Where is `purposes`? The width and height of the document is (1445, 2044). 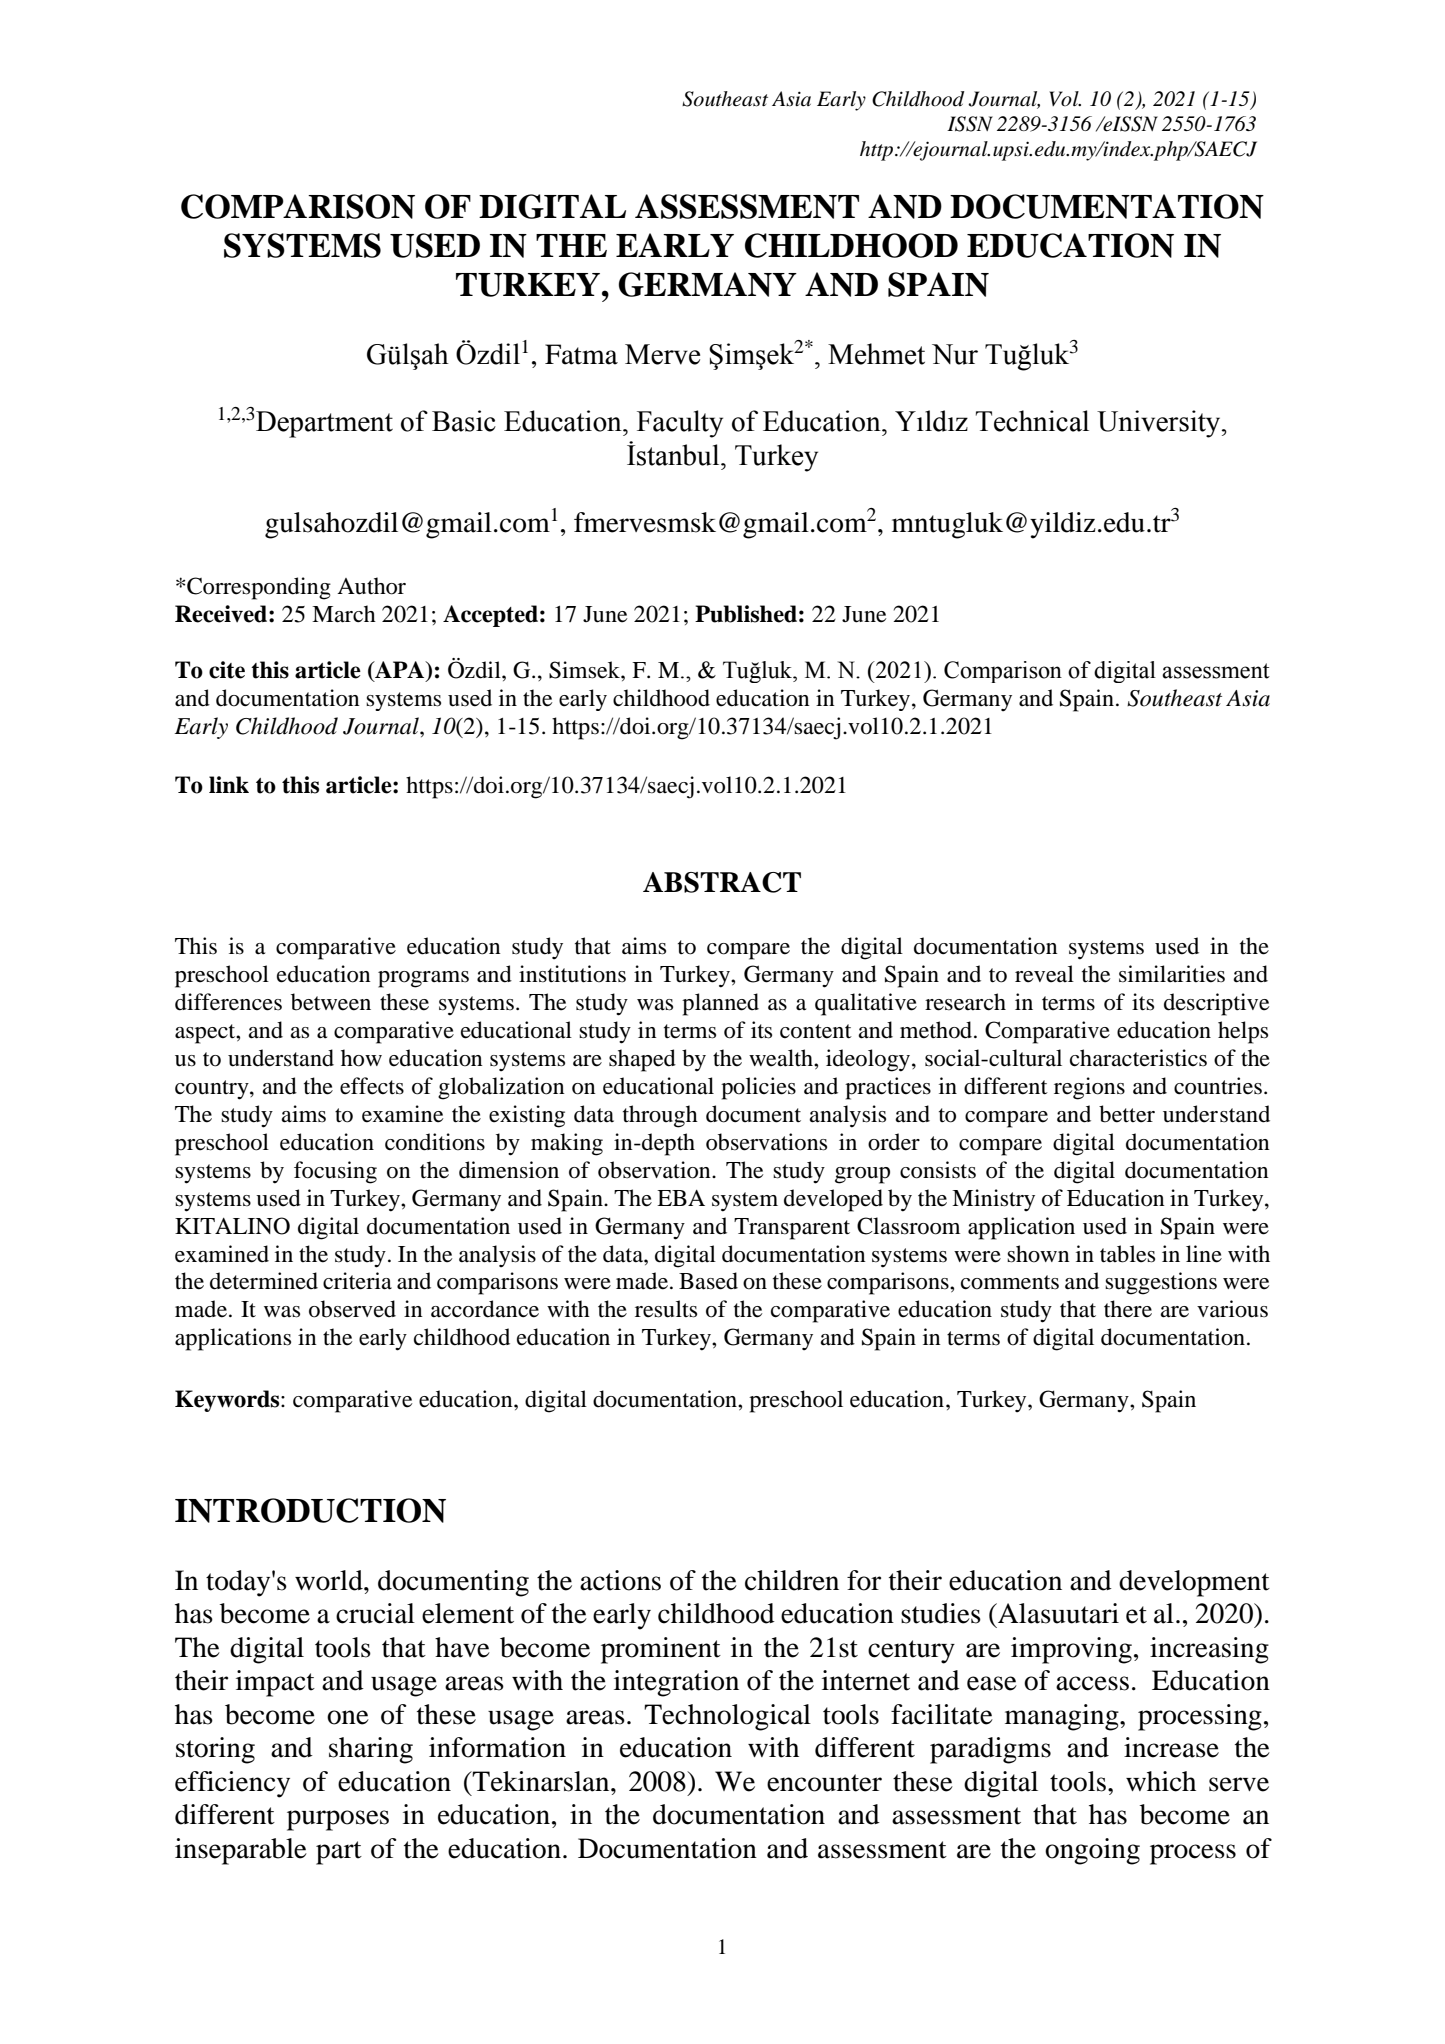
purposes is located at coordinates (338, 1820).
